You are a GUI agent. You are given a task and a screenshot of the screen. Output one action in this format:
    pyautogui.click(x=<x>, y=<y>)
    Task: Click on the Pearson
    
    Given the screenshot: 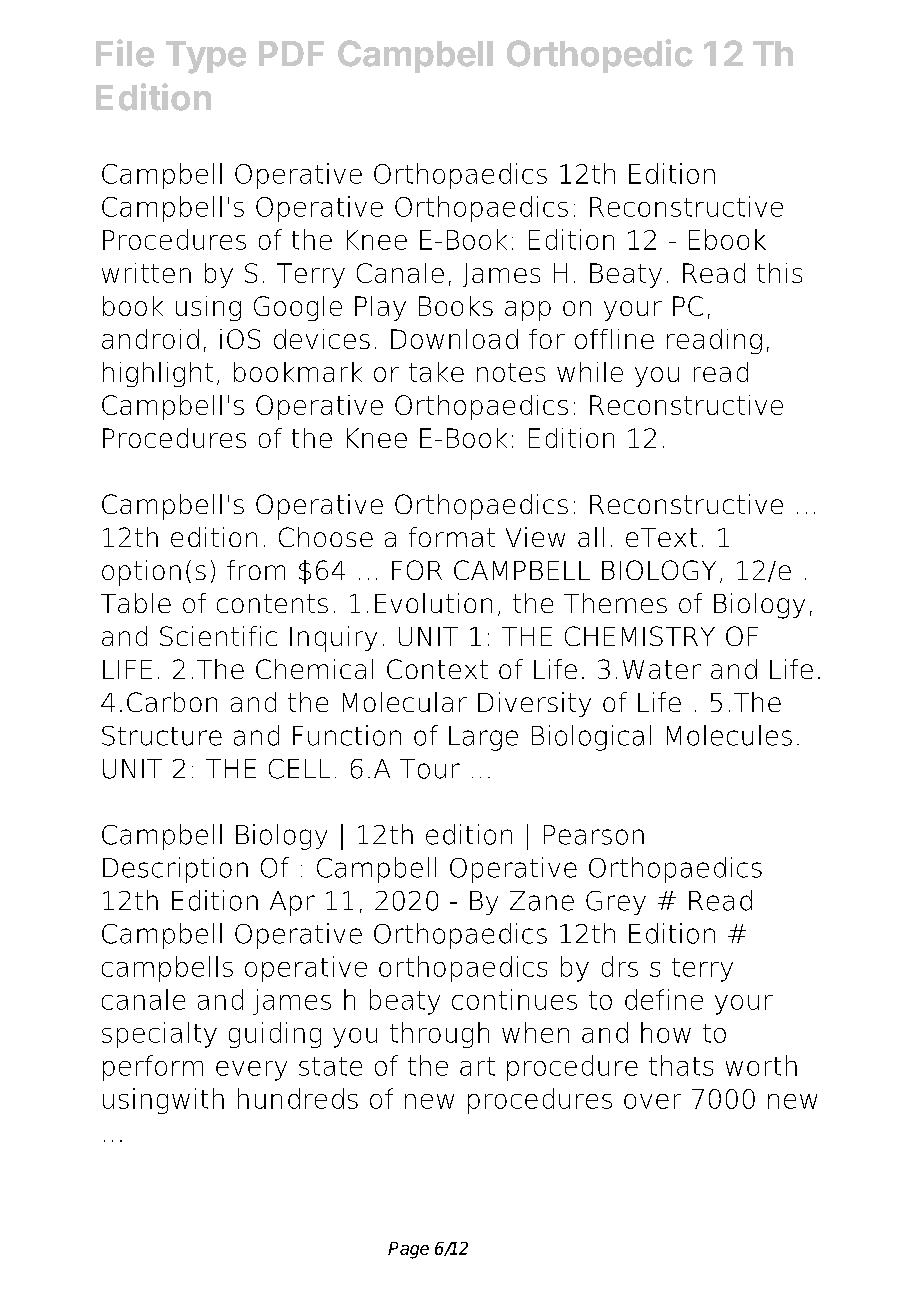 What is the action you would take?
    pyautogui.click(x=594, y=835)
